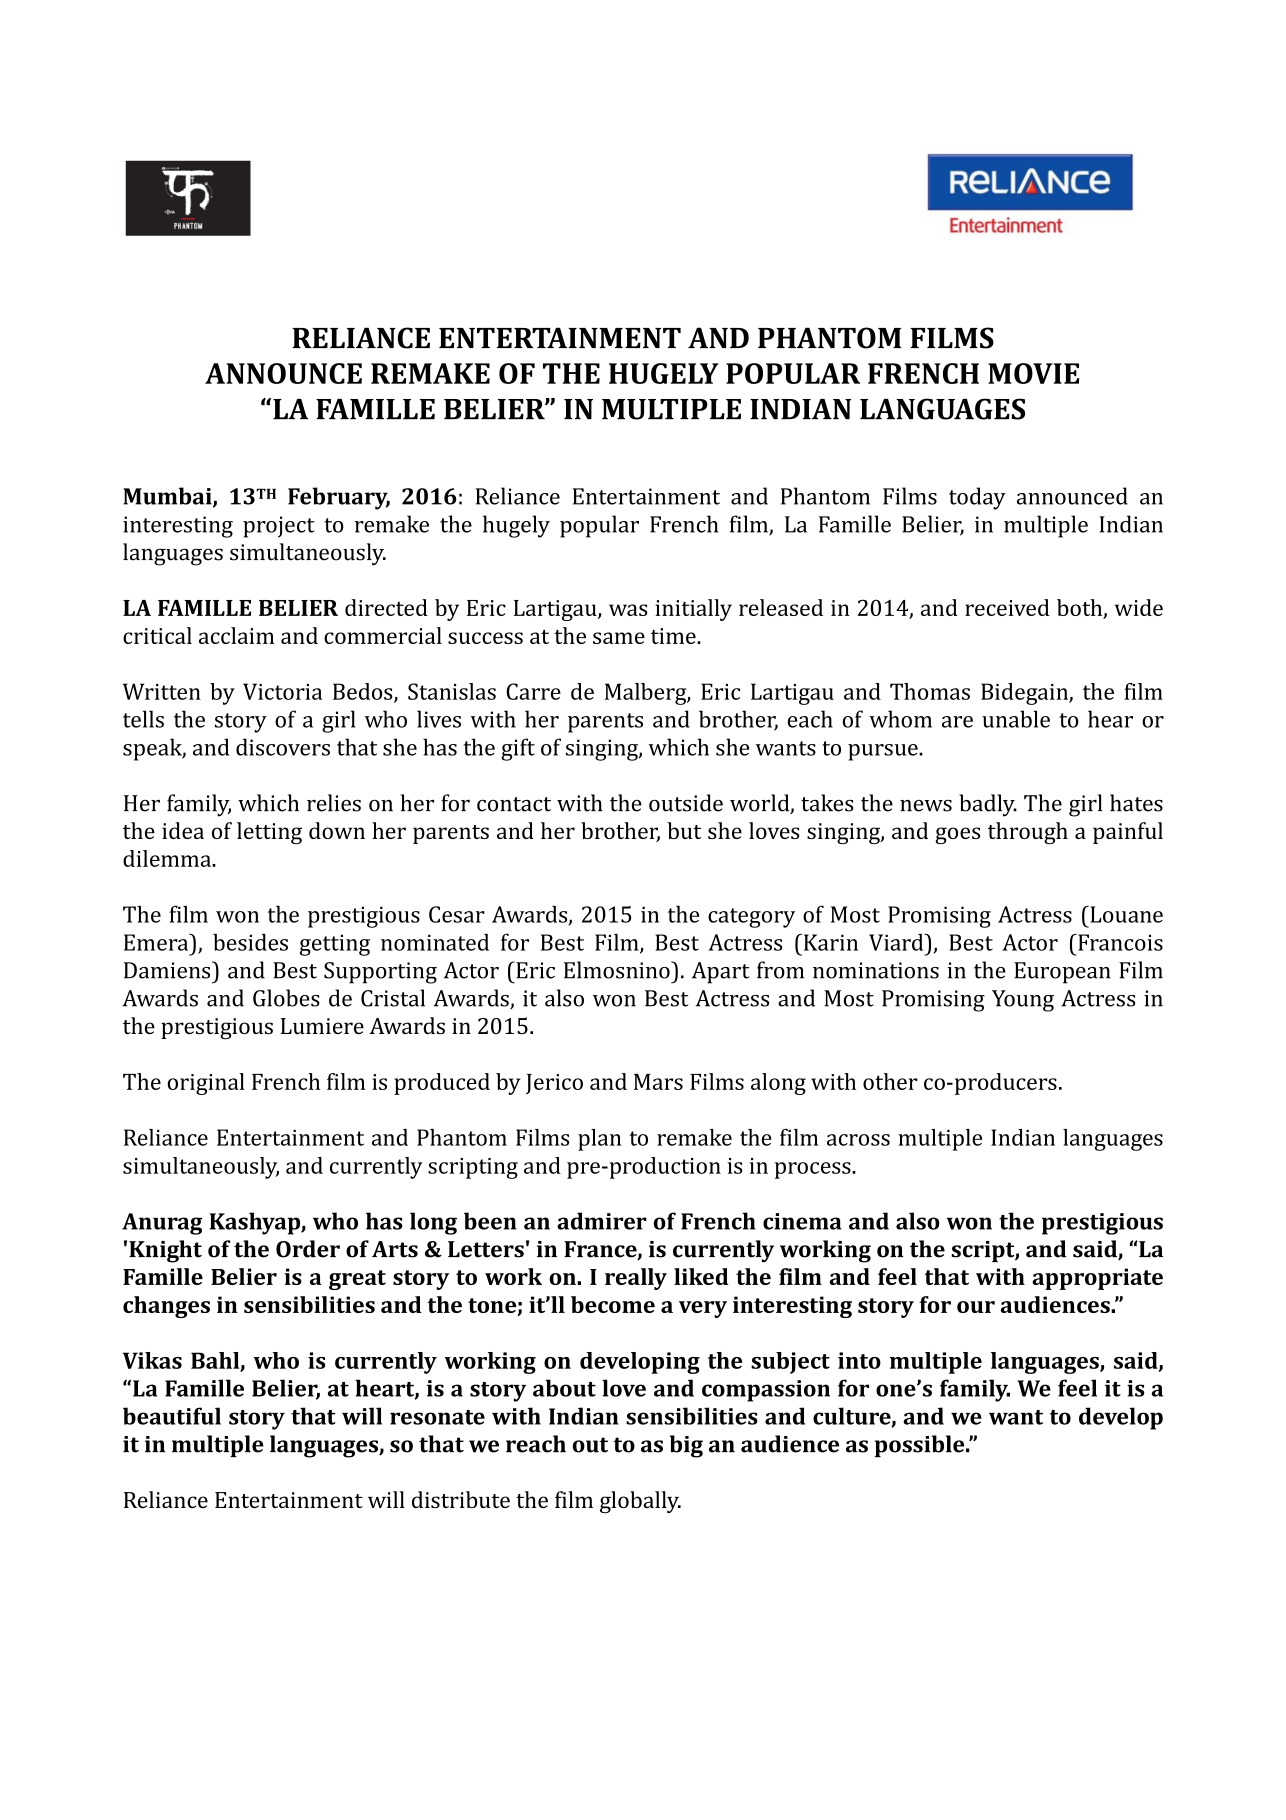  What do you see at coordinates (628, 610) in the document?
I see `was` at bounding box center [628, 610].
